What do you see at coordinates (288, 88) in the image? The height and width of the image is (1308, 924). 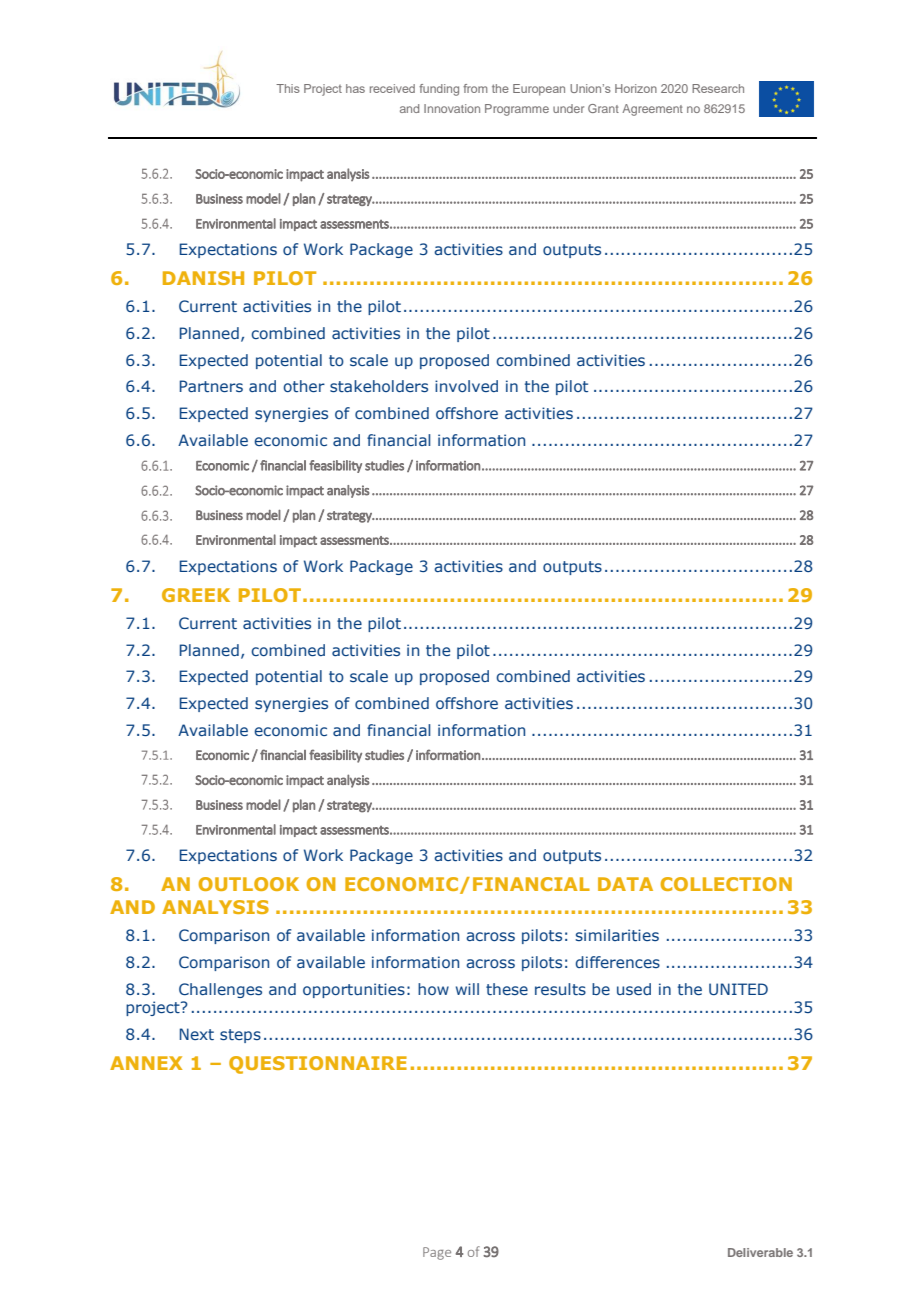 I see `This` at bounding box center [288, 88].
